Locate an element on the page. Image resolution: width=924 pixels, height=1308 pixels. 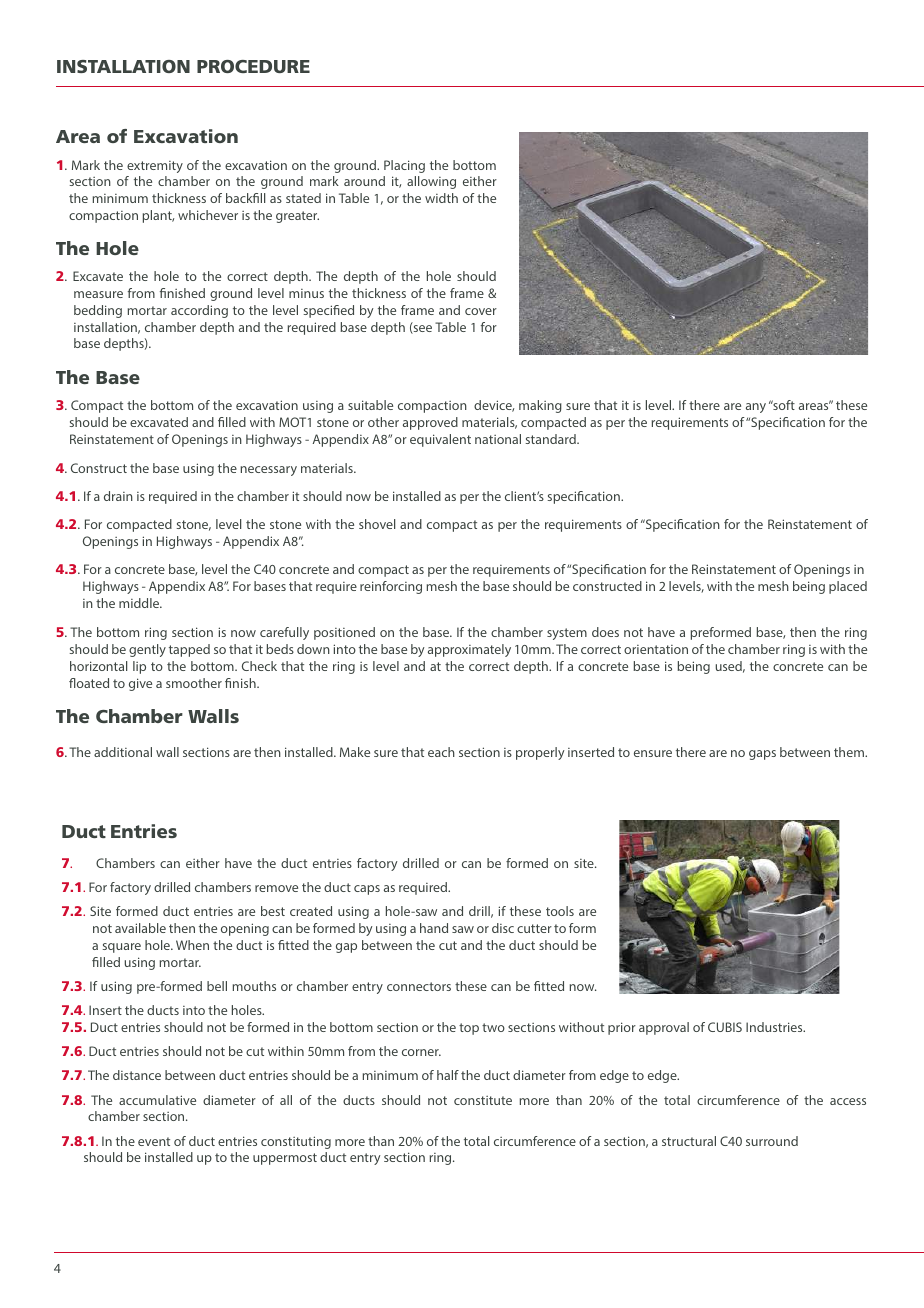
cover is located at coordinates (481, 311).
